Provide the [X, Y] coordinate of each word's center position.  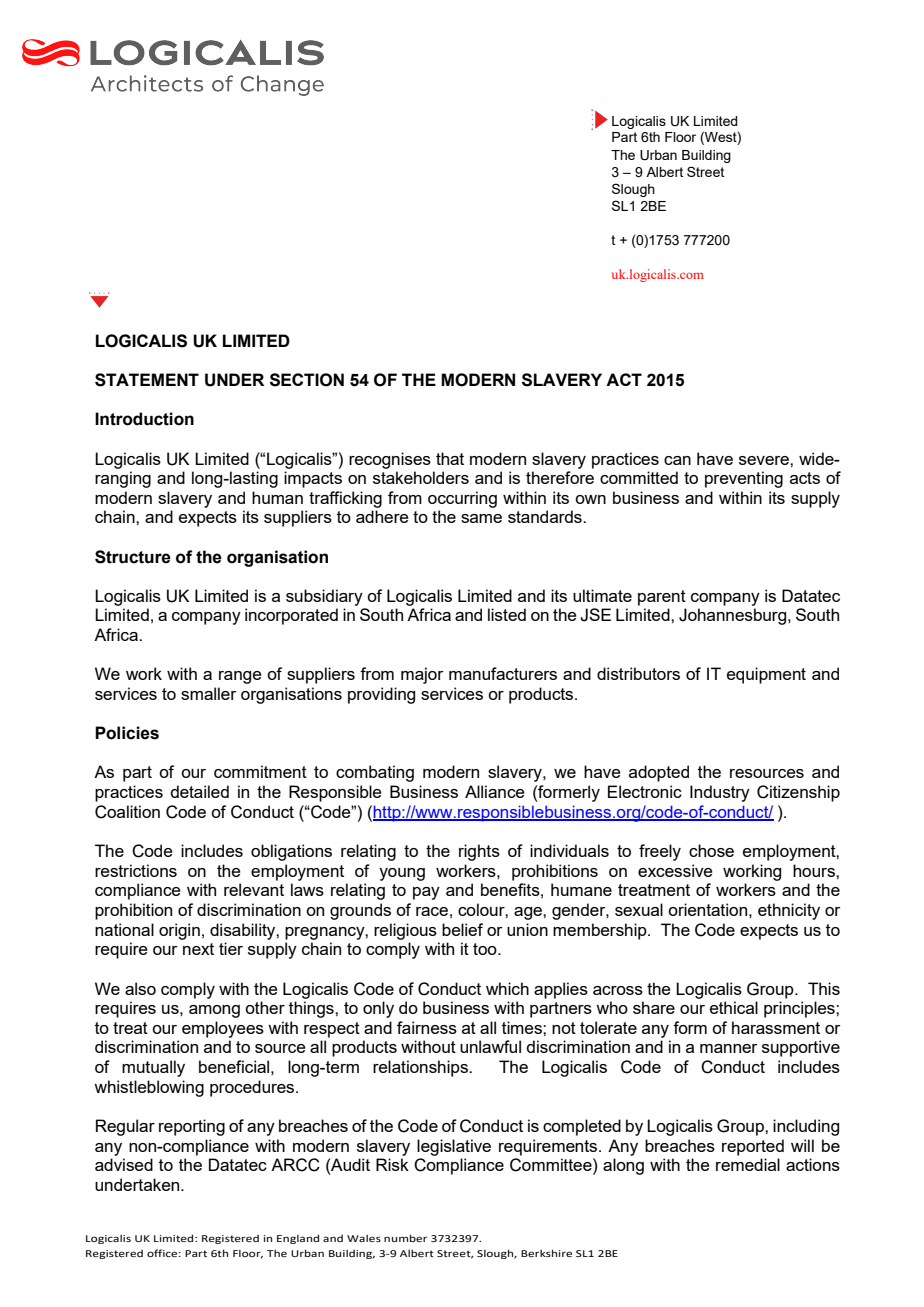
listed [507, 614]
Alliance [495, 791]
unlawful [490, 1046]
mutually [153, 1068]
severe [765, 460]
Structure [133, 557]
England [298, 1239]
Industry [720, 793]
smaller [209, 693]
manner [729, 1048]
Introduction [144, 419]
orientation [707, 909]
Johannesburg [734, 616]
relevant [254, 889]
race [432, 911]
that [450, 458]
